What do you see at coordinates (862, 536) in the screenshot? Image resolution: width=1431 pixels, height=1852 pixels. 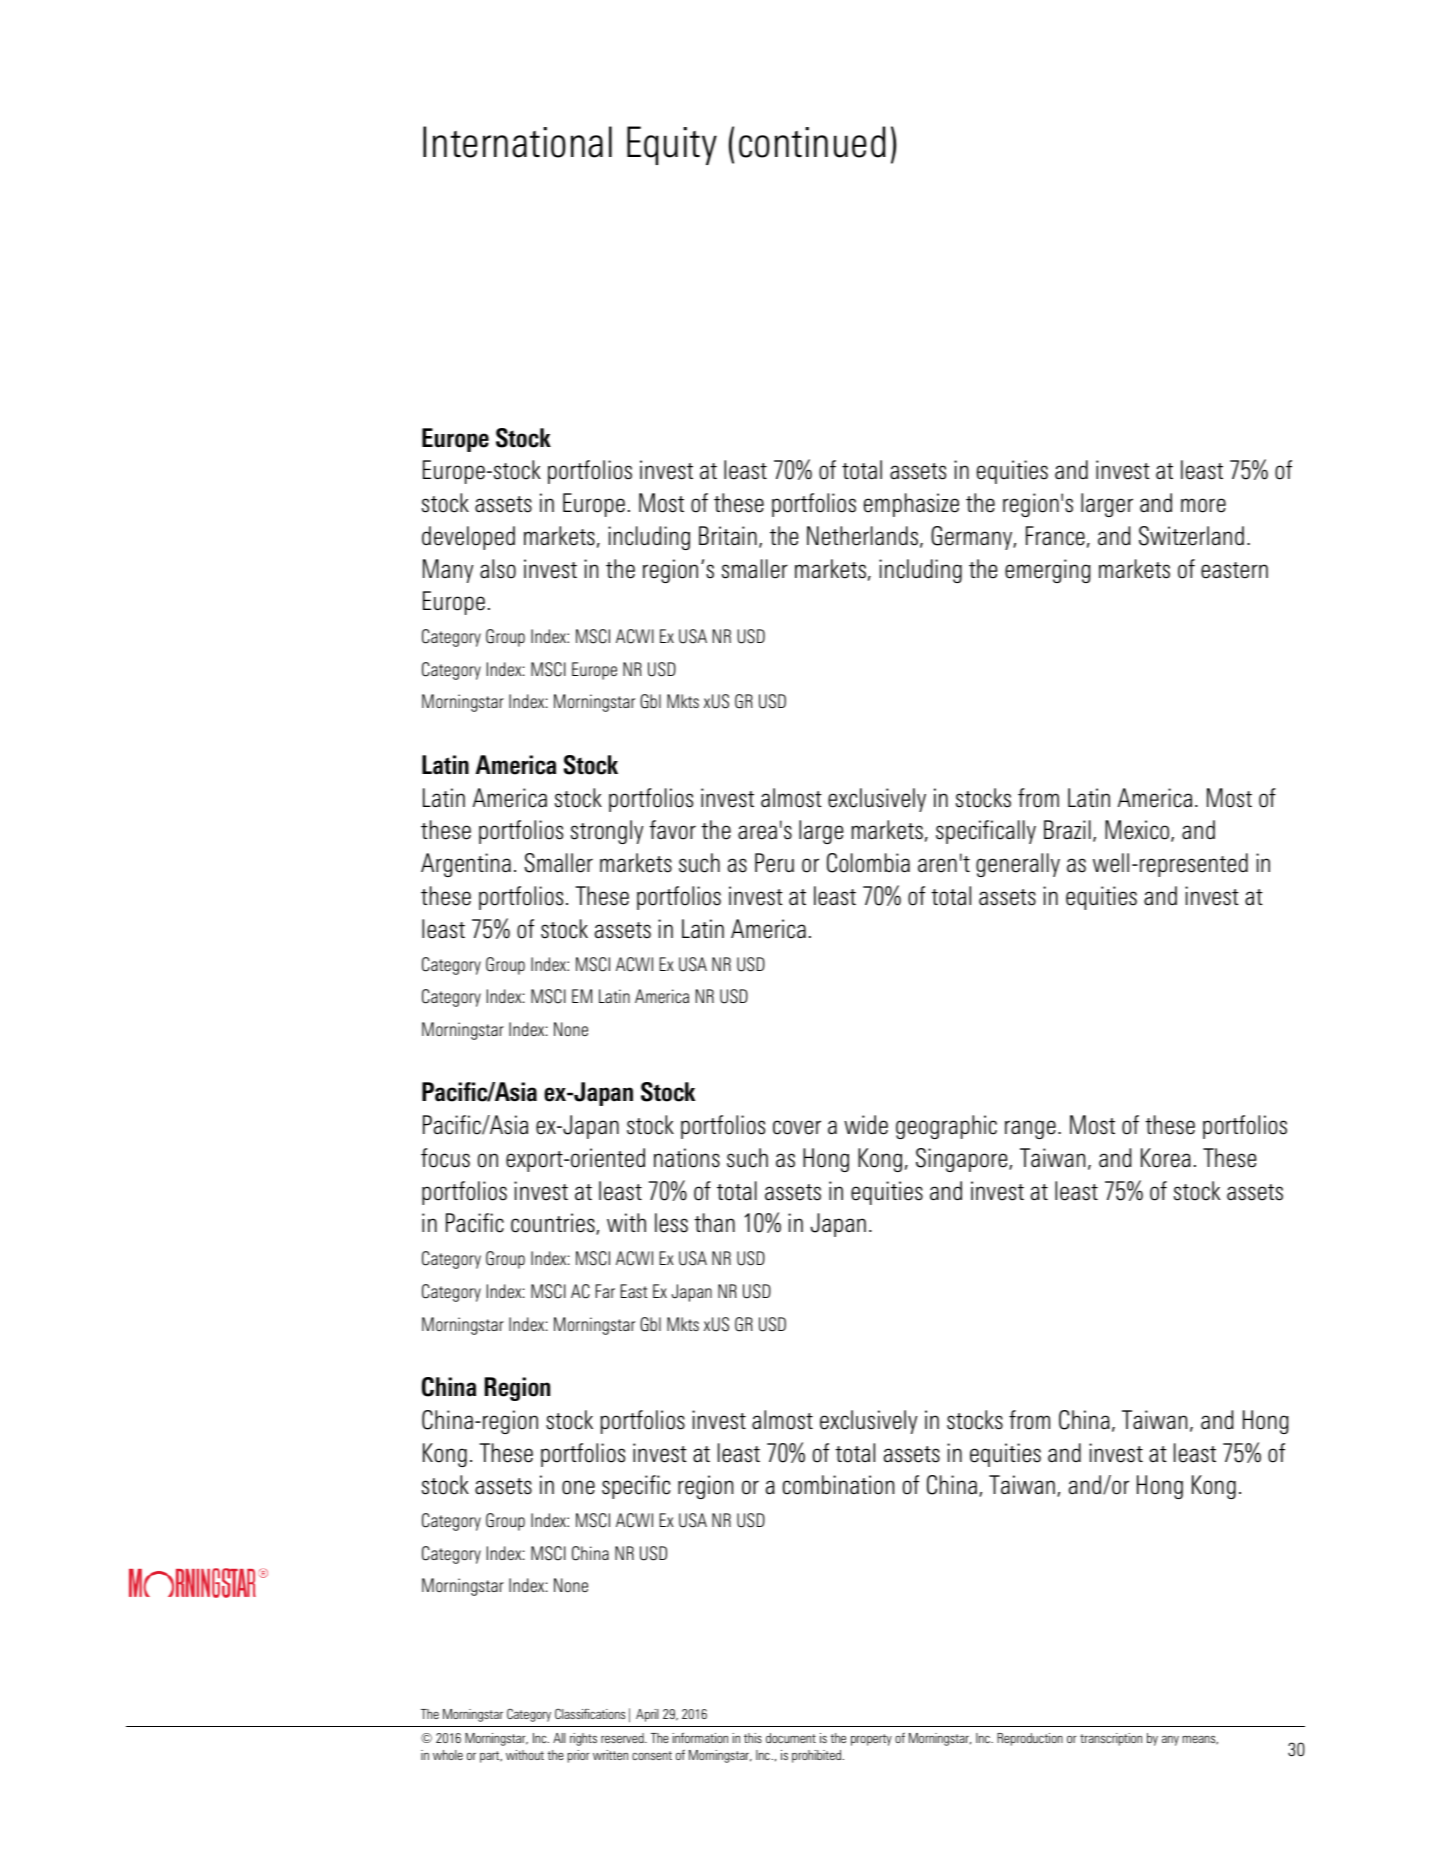 I see `Netherlands` at bounding box center [862, 536].
